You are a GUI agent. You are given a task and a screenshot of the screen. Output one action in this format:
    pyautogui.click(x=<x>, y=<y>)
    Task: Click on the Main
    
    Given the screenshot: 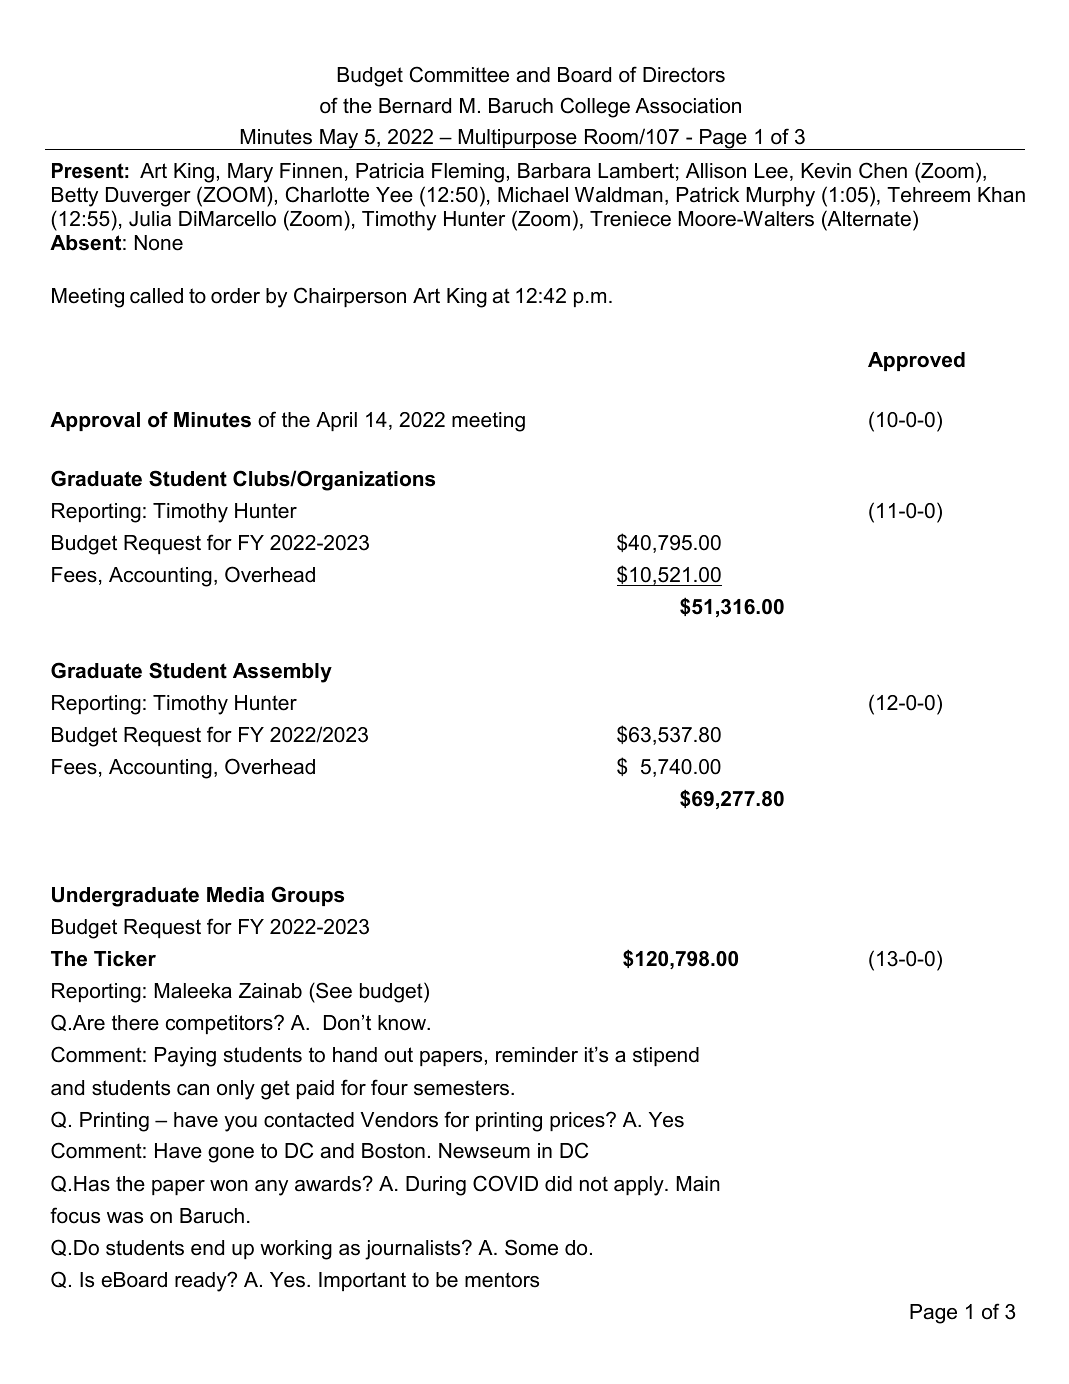 What is the action you would take?
    pyautogui.click(x=698, y=1184)
